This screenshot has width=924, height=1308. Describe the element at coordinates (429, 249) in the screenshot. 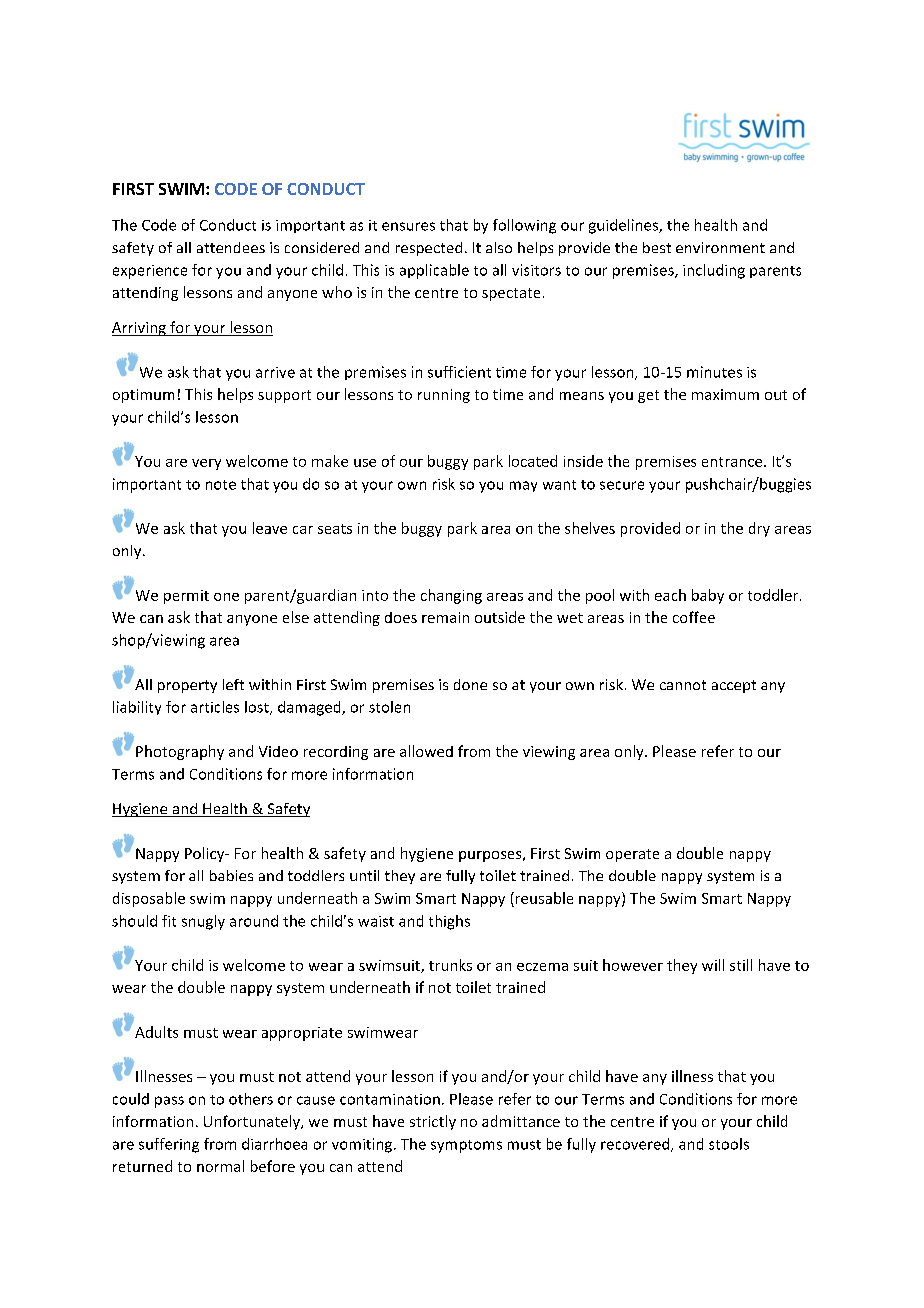

I see `respected` at that location.
